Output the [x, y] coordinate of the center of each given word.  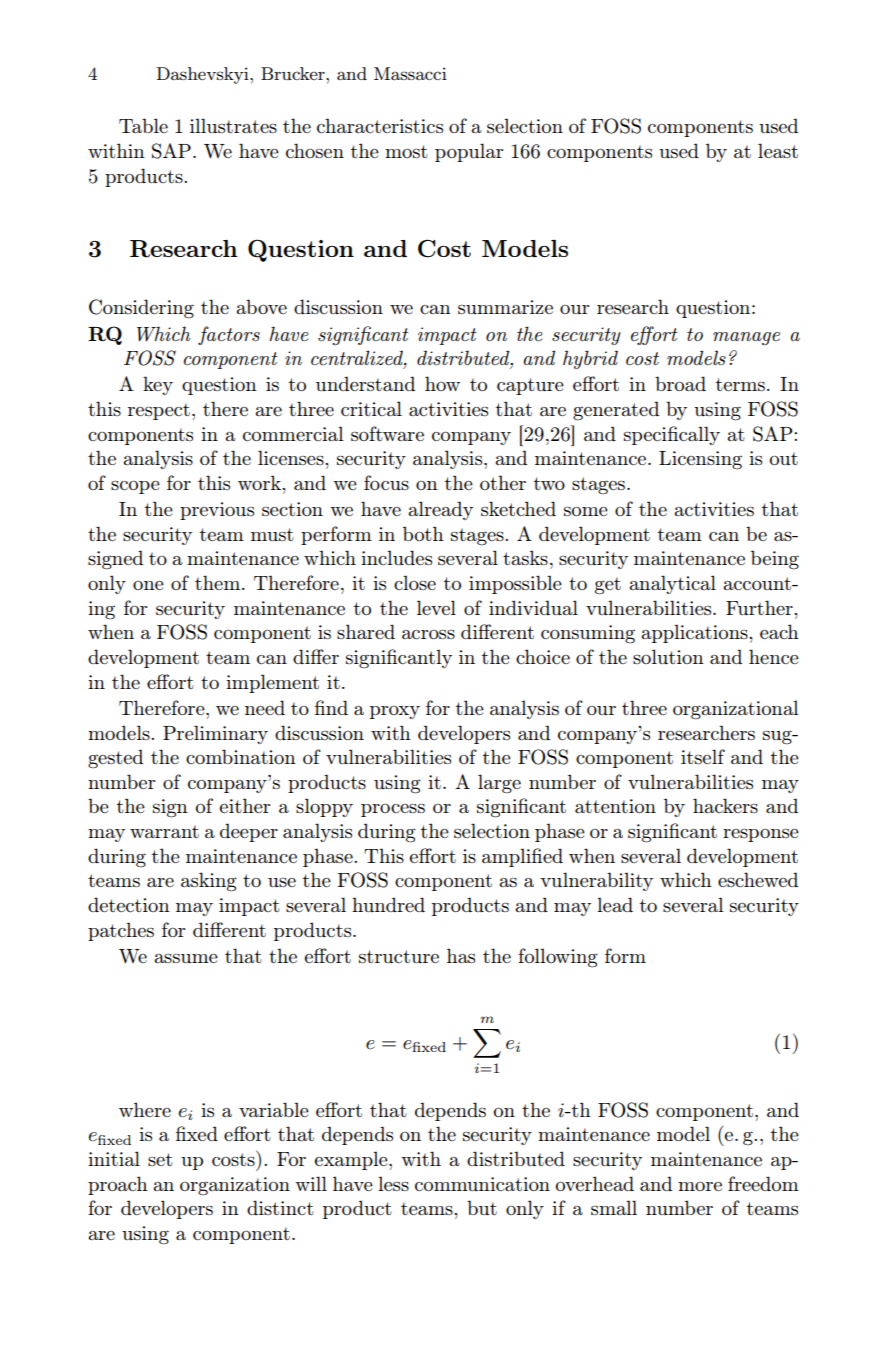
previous [217, 511]
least [778, 150]
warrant [164, 831]
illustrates [233, 125]
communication [482, 1184]
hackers [725, 805]
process [393, 810]
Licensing [700, 460]
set [160, 1159]
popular [469, 152]
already [440, 510]
